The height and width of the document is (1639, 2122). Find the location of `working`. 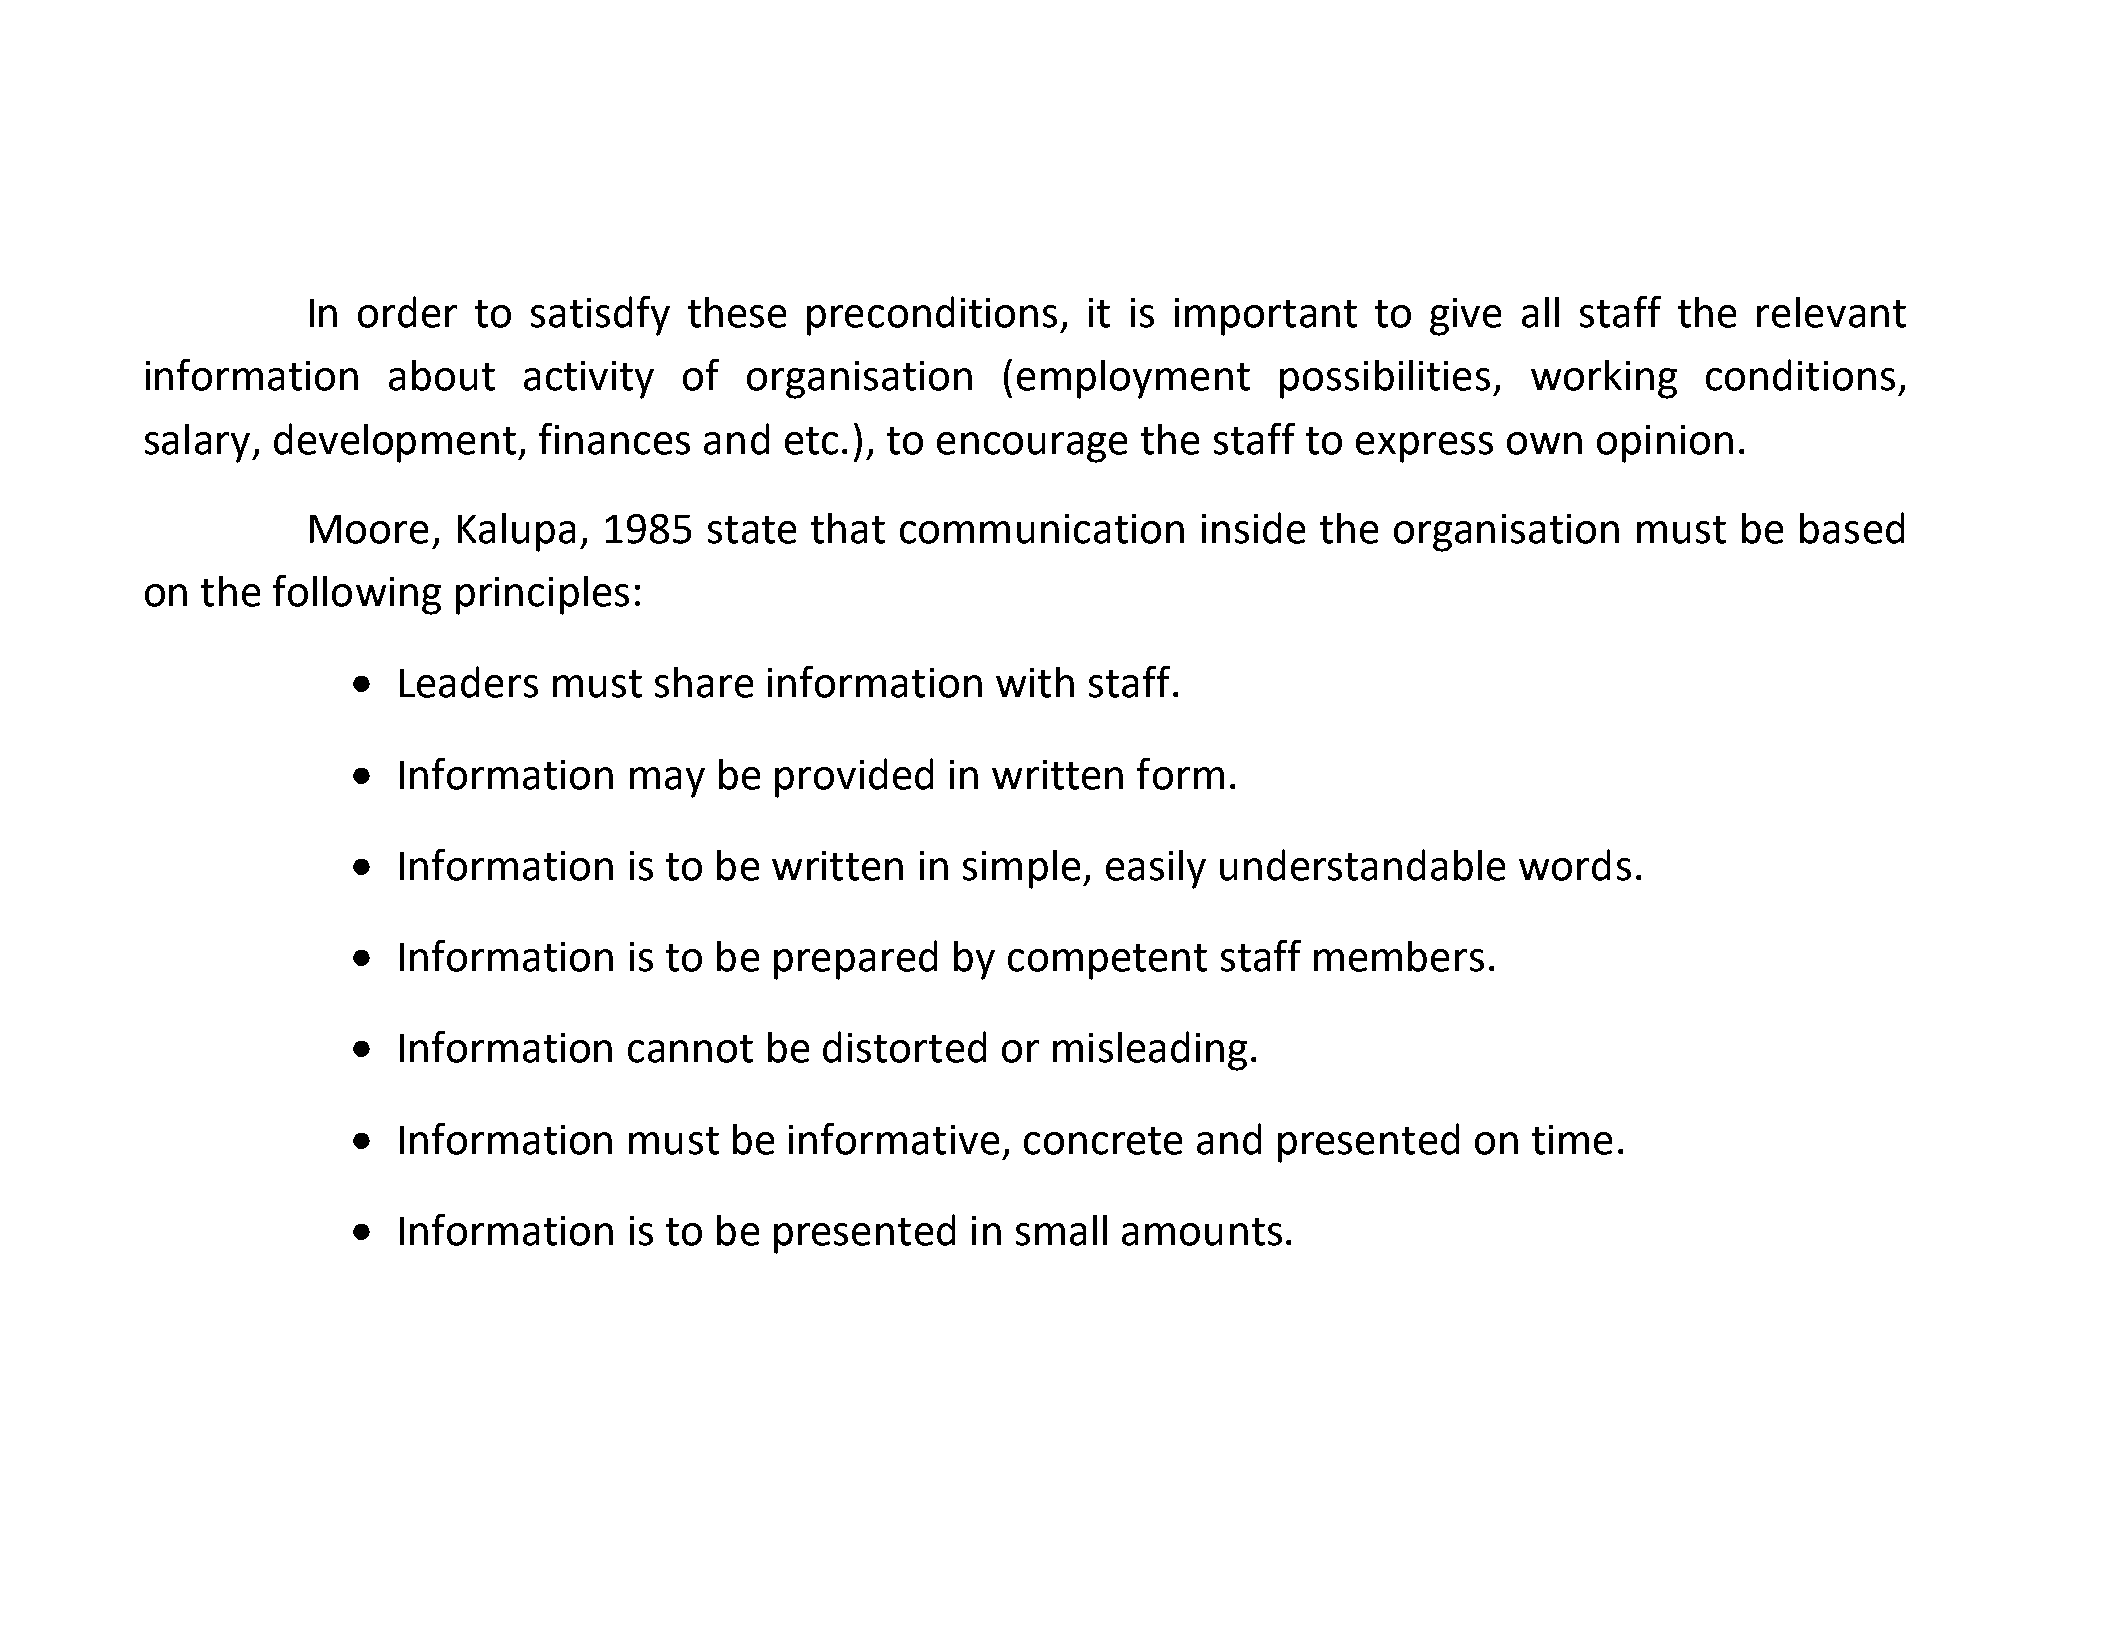

working is located at coordinates (1604, 379).
